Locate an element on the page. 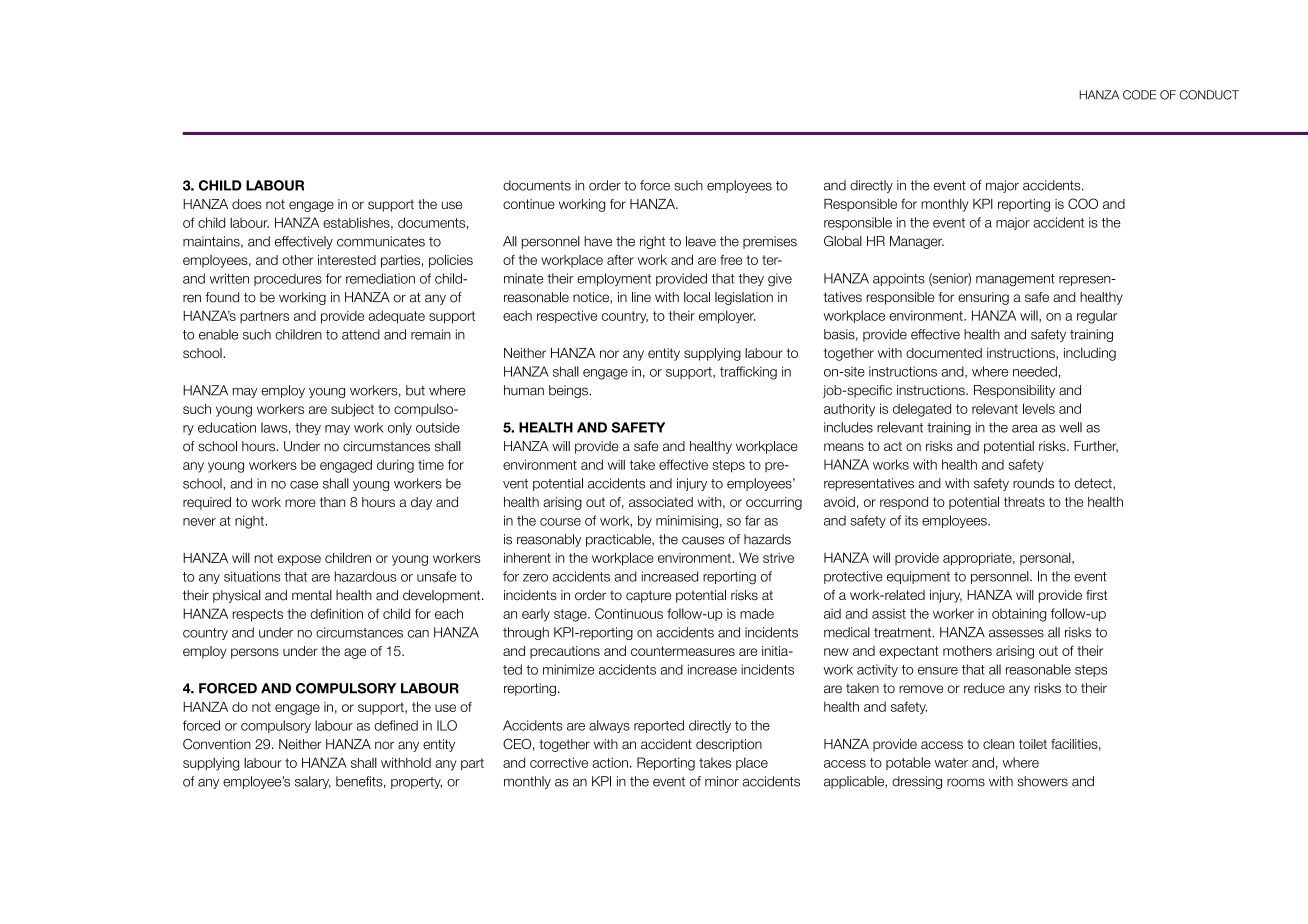  CODE is located at coordinates (1139, 95).
